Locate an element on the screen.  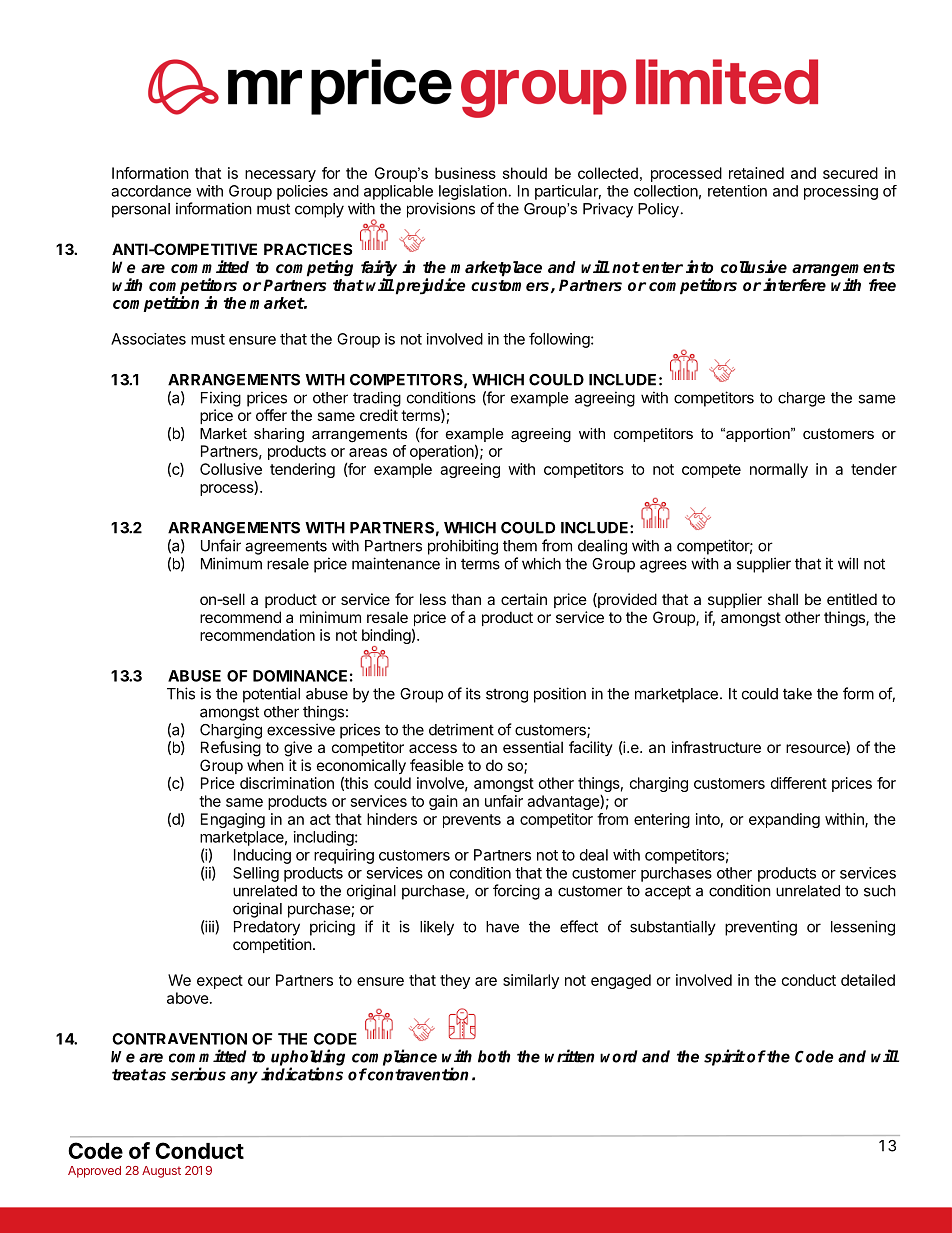
accordance is located at coordinates (151, 191).
